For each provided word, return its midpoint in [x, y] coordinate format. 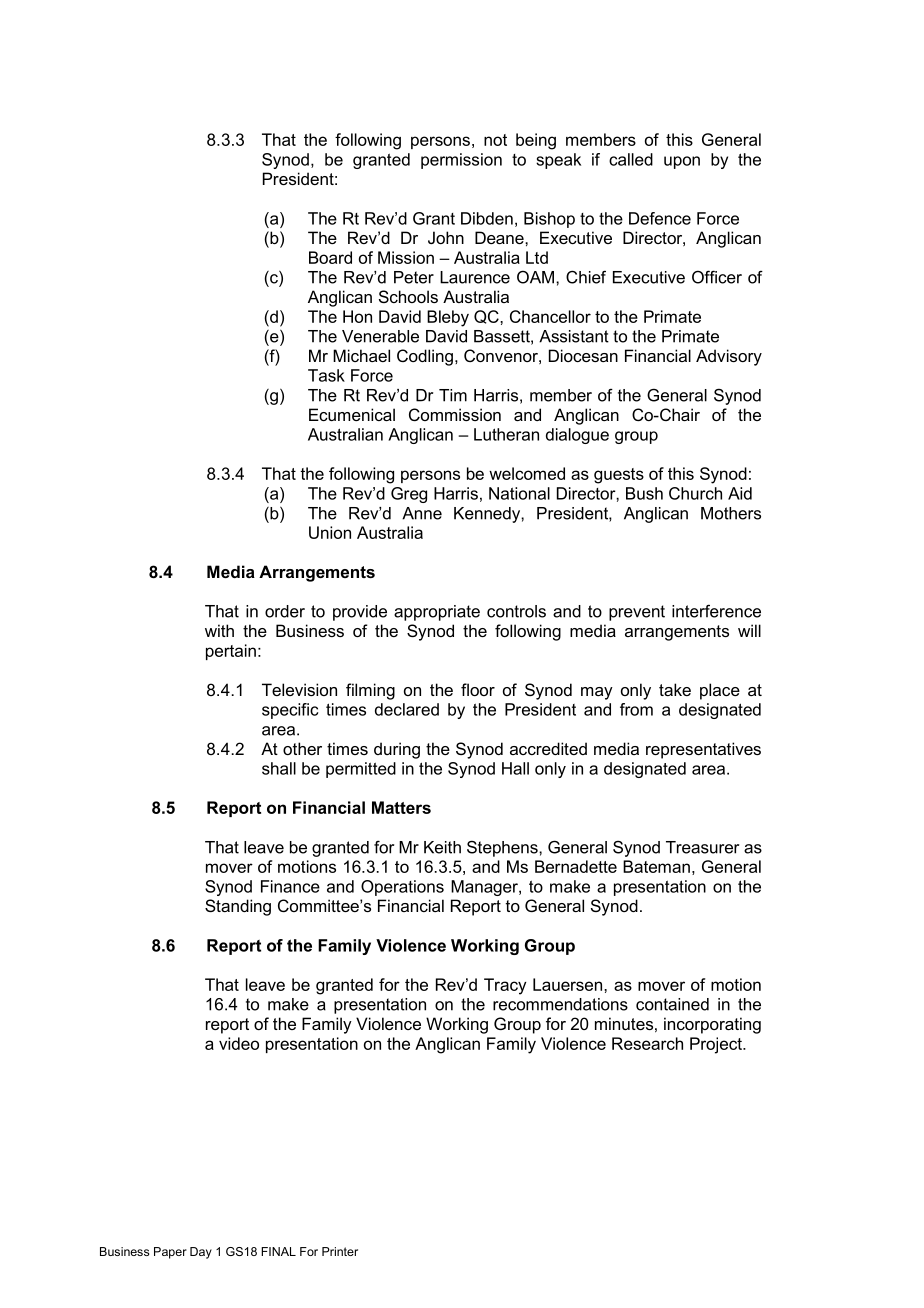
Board [330, 257]
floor [478, 689]
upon [682, 162]
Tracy [505, 986]
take [675, 689]
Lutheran [506, 434]
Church [695, 493]
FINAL [278, 1251]
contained [672, 1004]
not [495, 140]
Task [326, 375]
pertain [231, 652]
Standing [238, 907]
